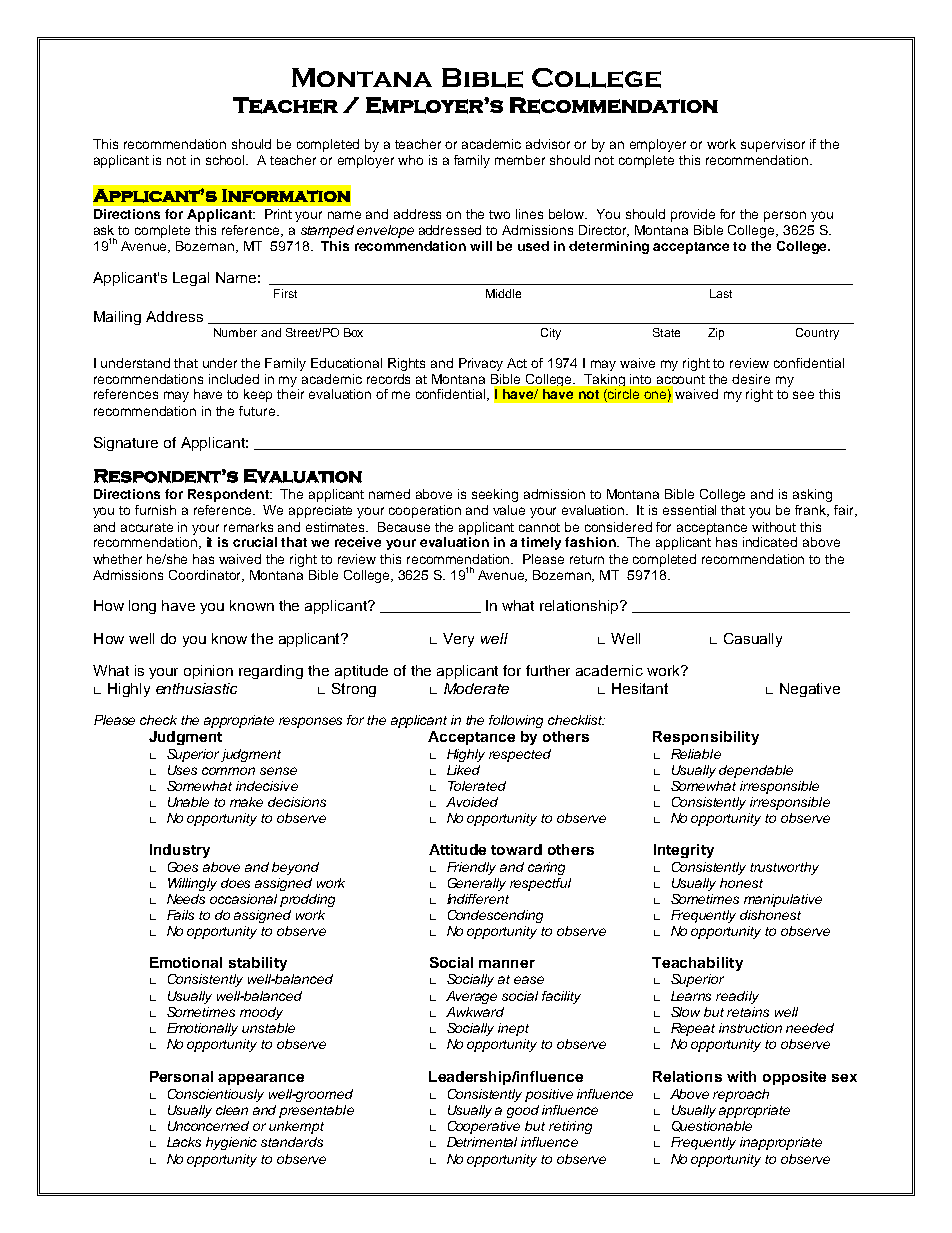 The height and width of the screenshot is (1233, 952). Describe the element at coordinates (208, 1126) in the screenshot. I see `Unconcerned` at that location.
